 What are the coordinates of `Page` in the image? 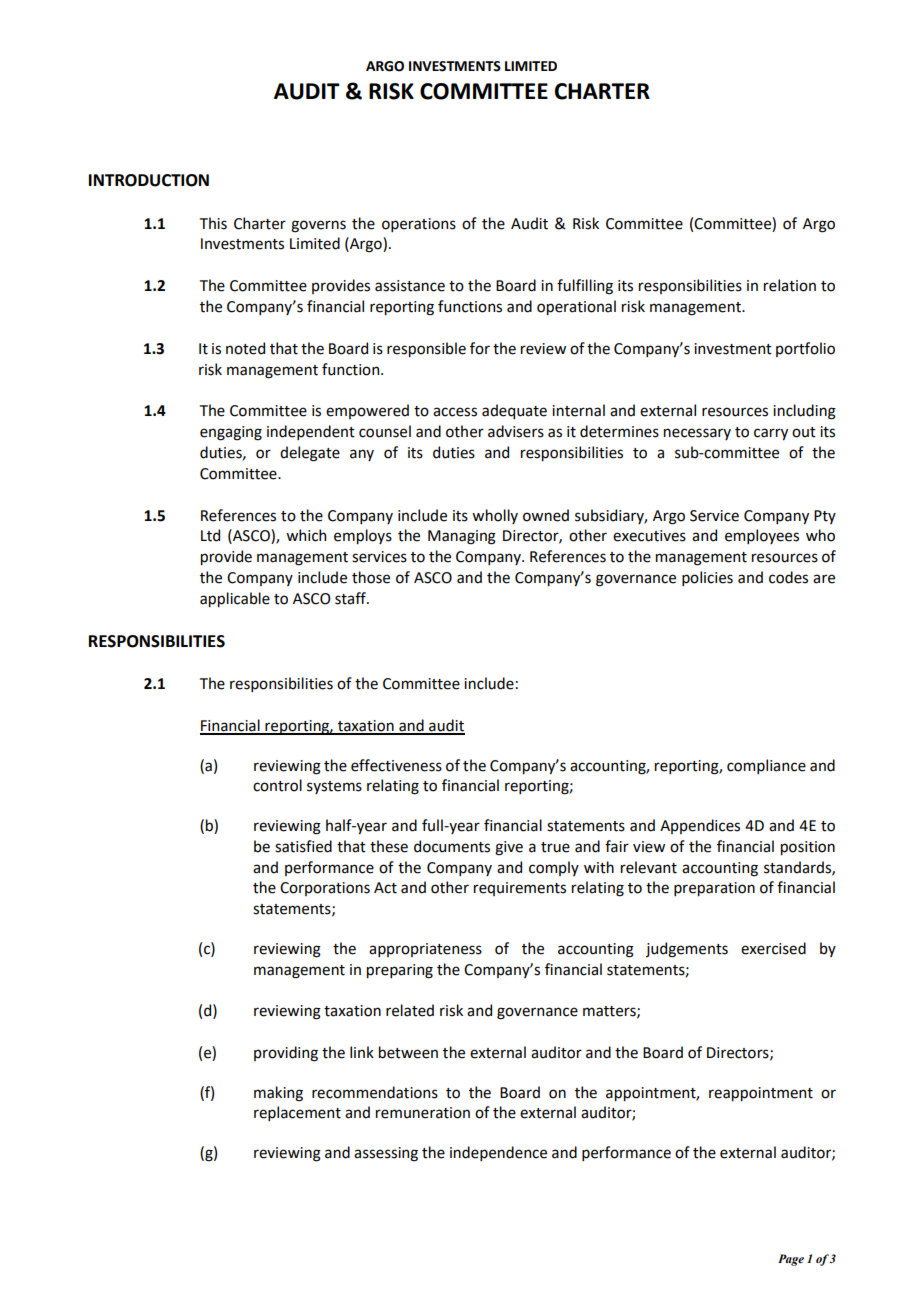 It's located at (791, 1260).
